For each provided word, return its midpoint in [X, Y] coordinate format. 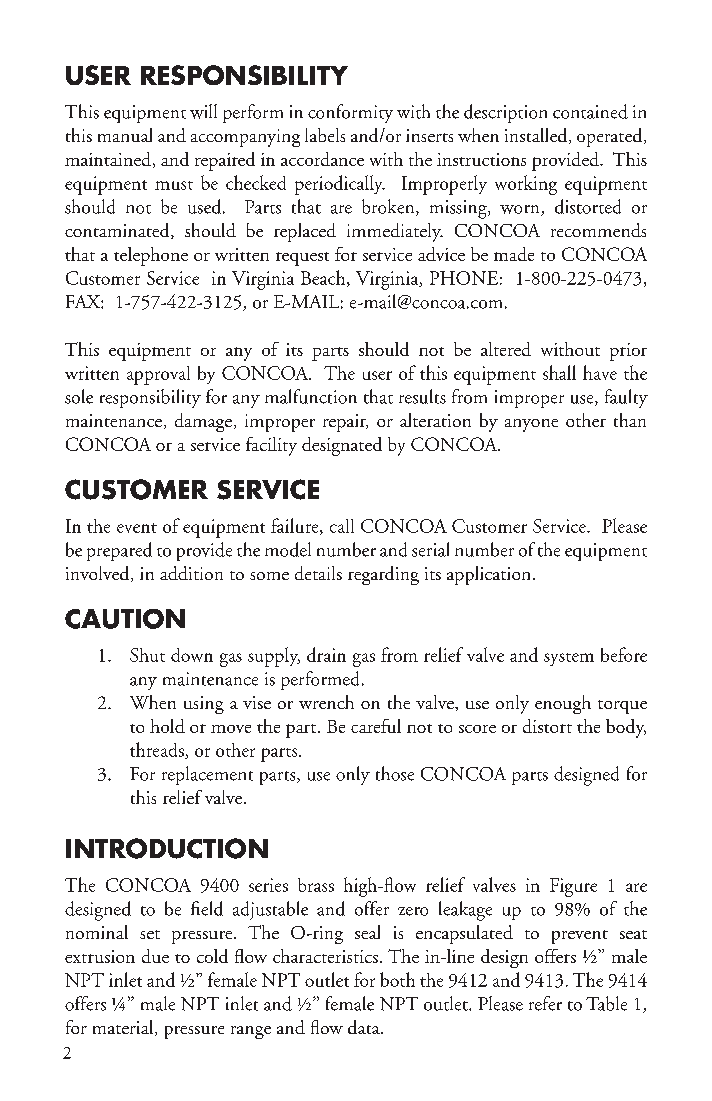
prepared [119, 551]
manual [125, 135]
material [124, 1028]
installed [537, 136]
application [490, 575]
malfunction [311, 396]
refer [545, 1003]
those [395, 773]
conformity [350, 113]
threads [158, 750]
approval [158, 375]
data [365, 1027]
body [626, 728]
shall [559, 372]
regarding [383, 575]
